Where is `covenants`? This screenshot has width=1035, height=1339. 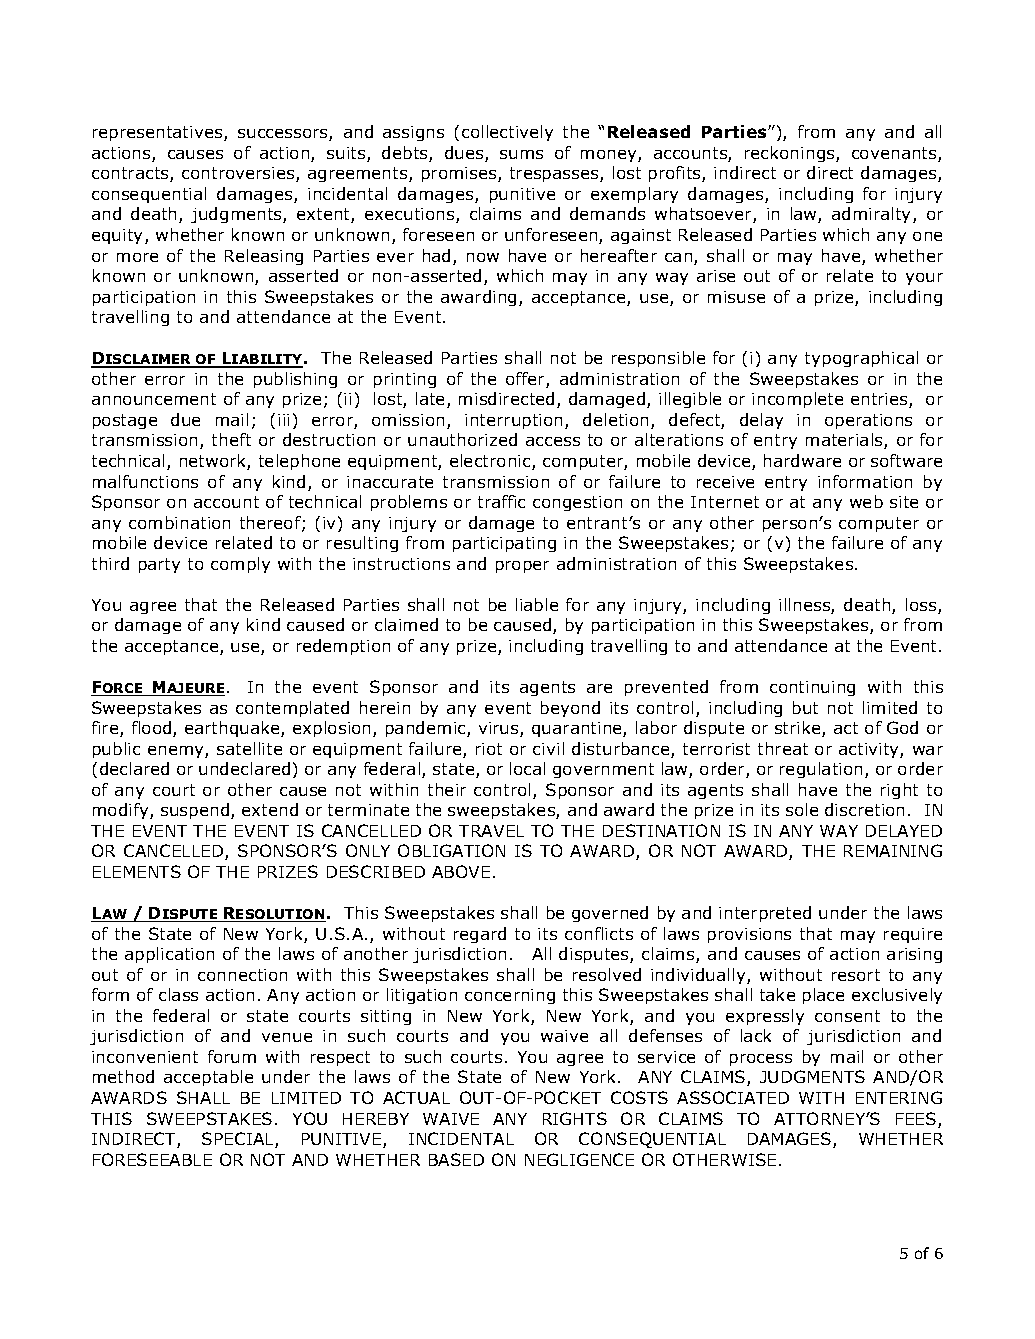 covenants is located at coordinates (895, 154).
